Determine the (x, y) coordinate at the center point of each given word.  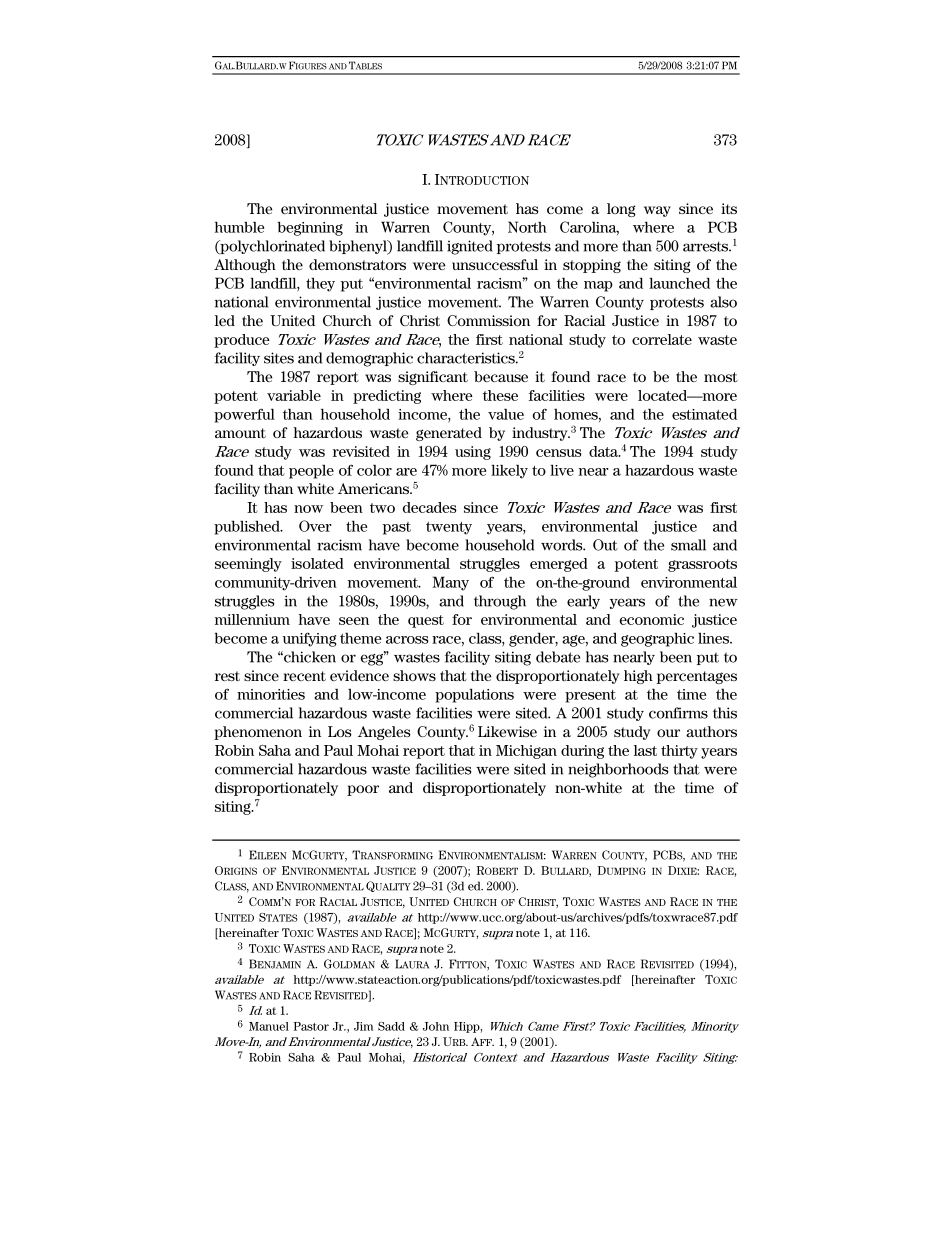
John (436, 1026)
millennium (252, 619)
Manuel (269, 1026)
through (500, 602)
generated (449, 434)
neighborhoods (618, 770)
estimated (704, 414)
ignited (470, 247)
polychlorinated (271, 247)
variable (294, 395)
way (657, 211)
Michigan (526, 752)
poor (363, 790)
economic (652, 619)
